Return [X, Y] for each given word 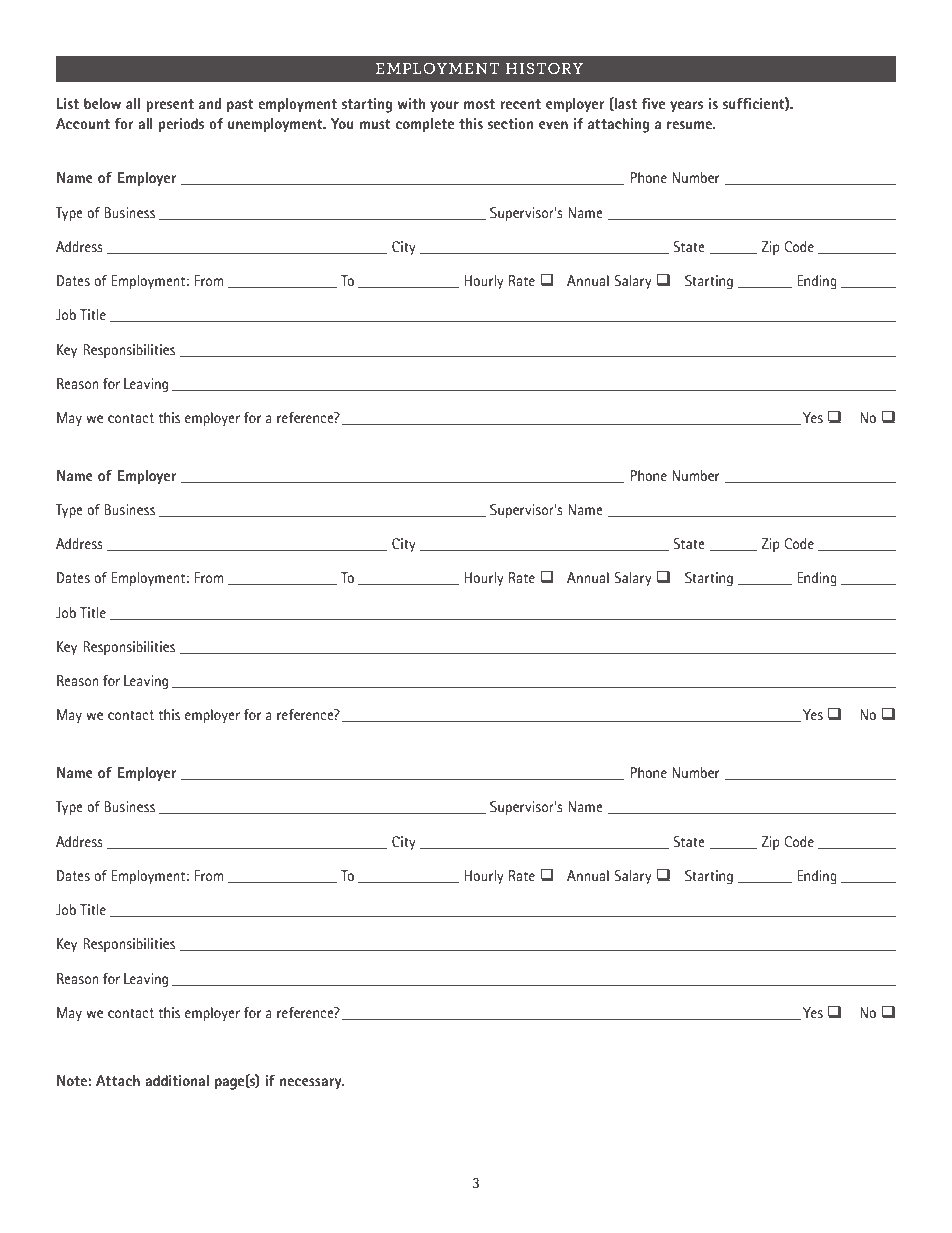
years [686, 107]
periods [181, 125]
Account [83, 123]
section [510, 123]
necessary [312, 1084]
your [444, 107]
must [375, 124]
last [625, 104]
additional [177, 1080]
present [170, 106]
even [553, 125]
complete [425, 125]
